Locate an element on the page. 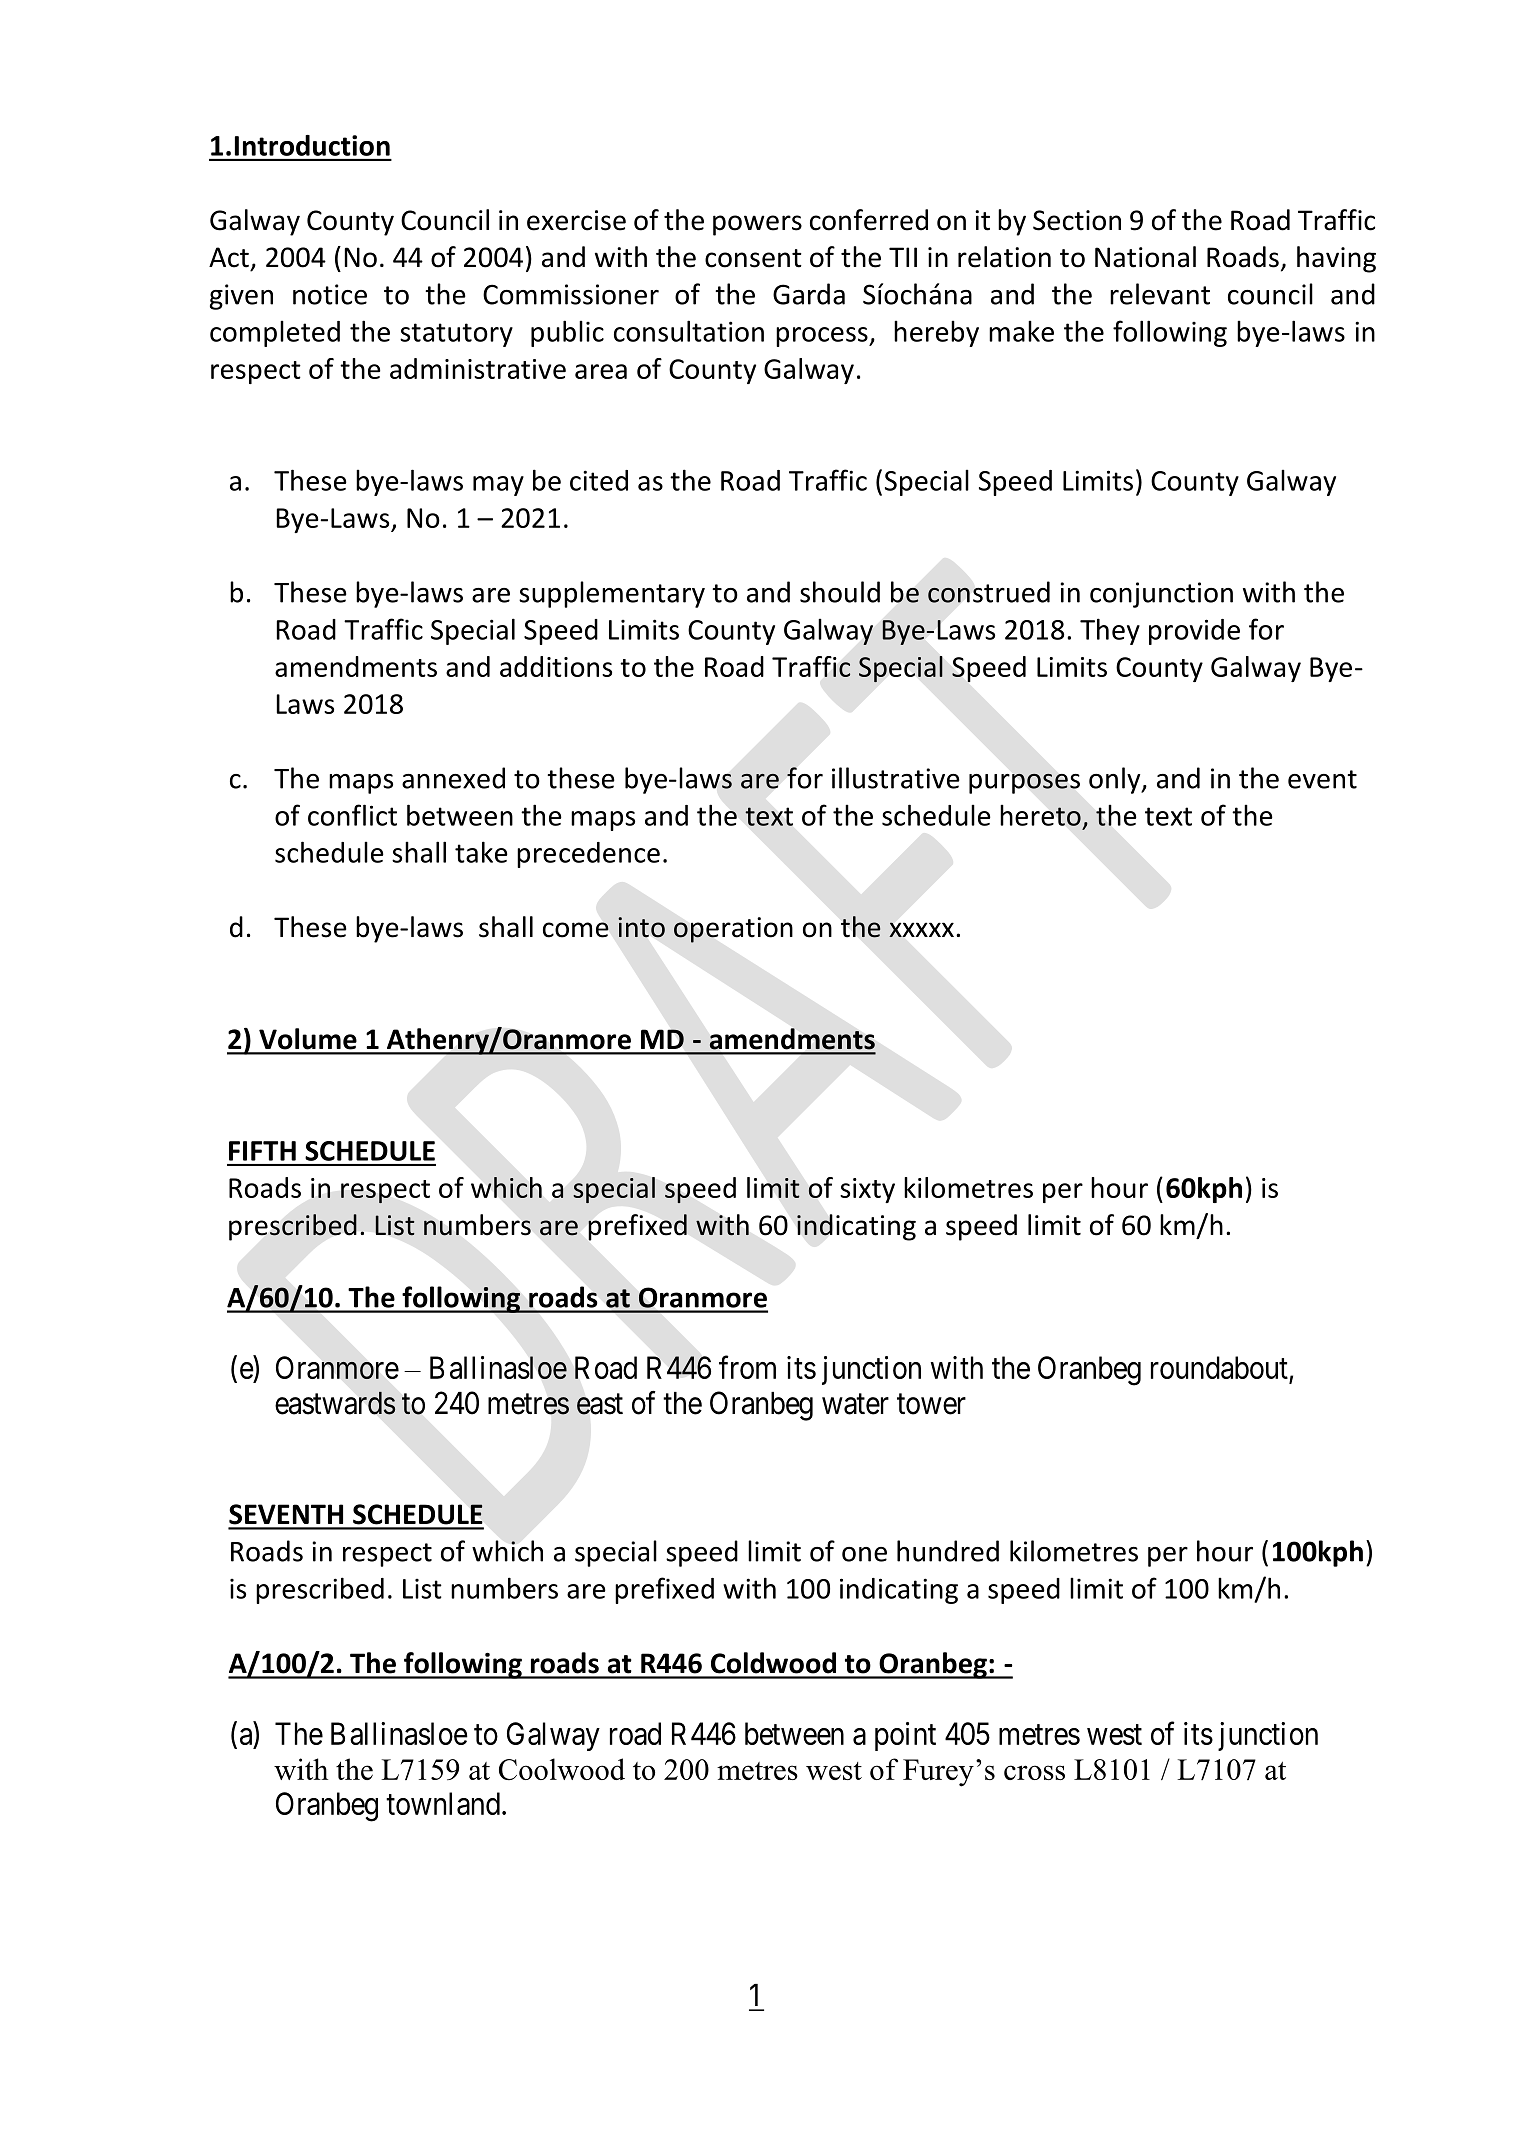  consent is located at coordinates (753, 258).
